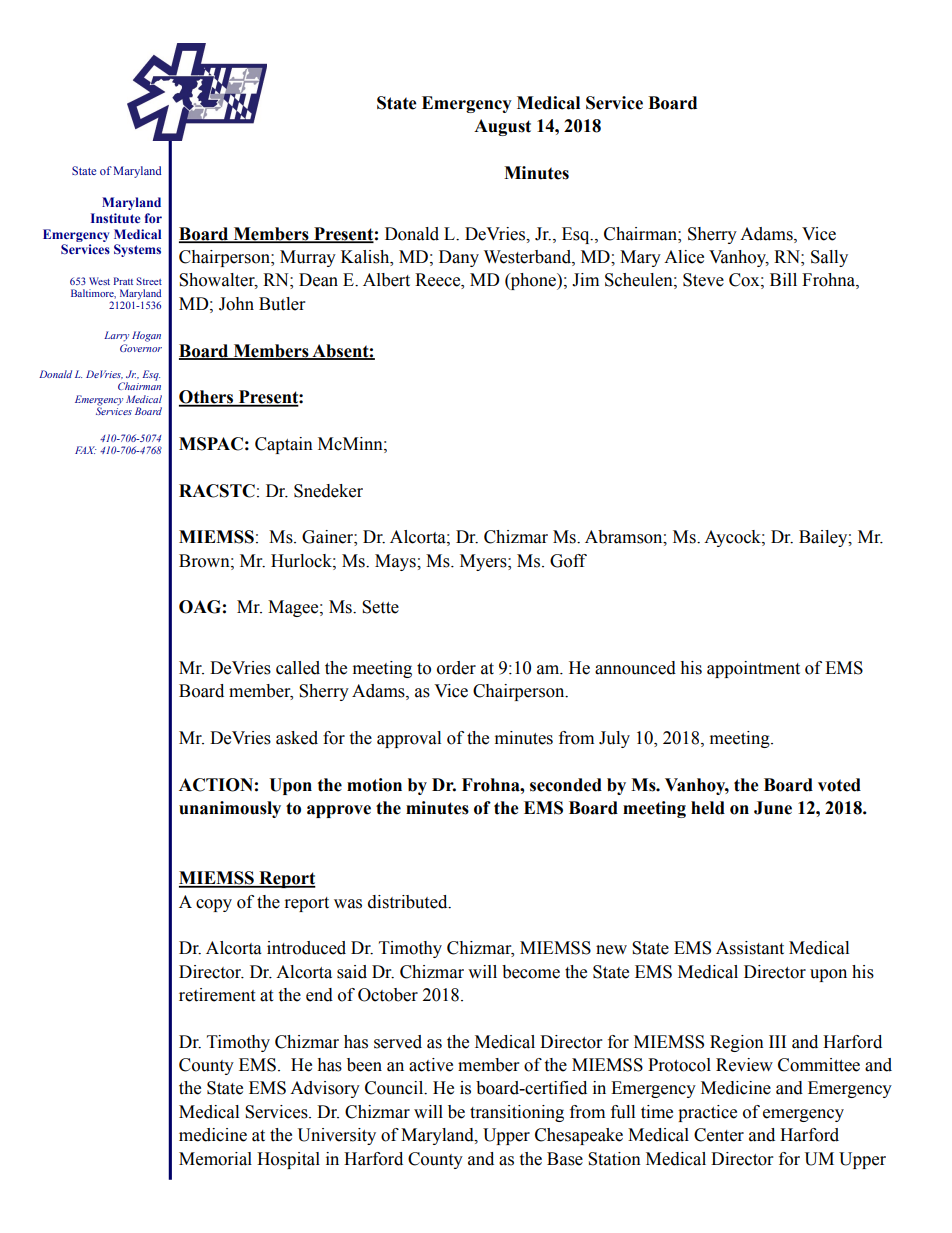  What do you see at coordinates (116, 218) in the screenshot?
I see `Institute` at bounding box center [116, 218].
